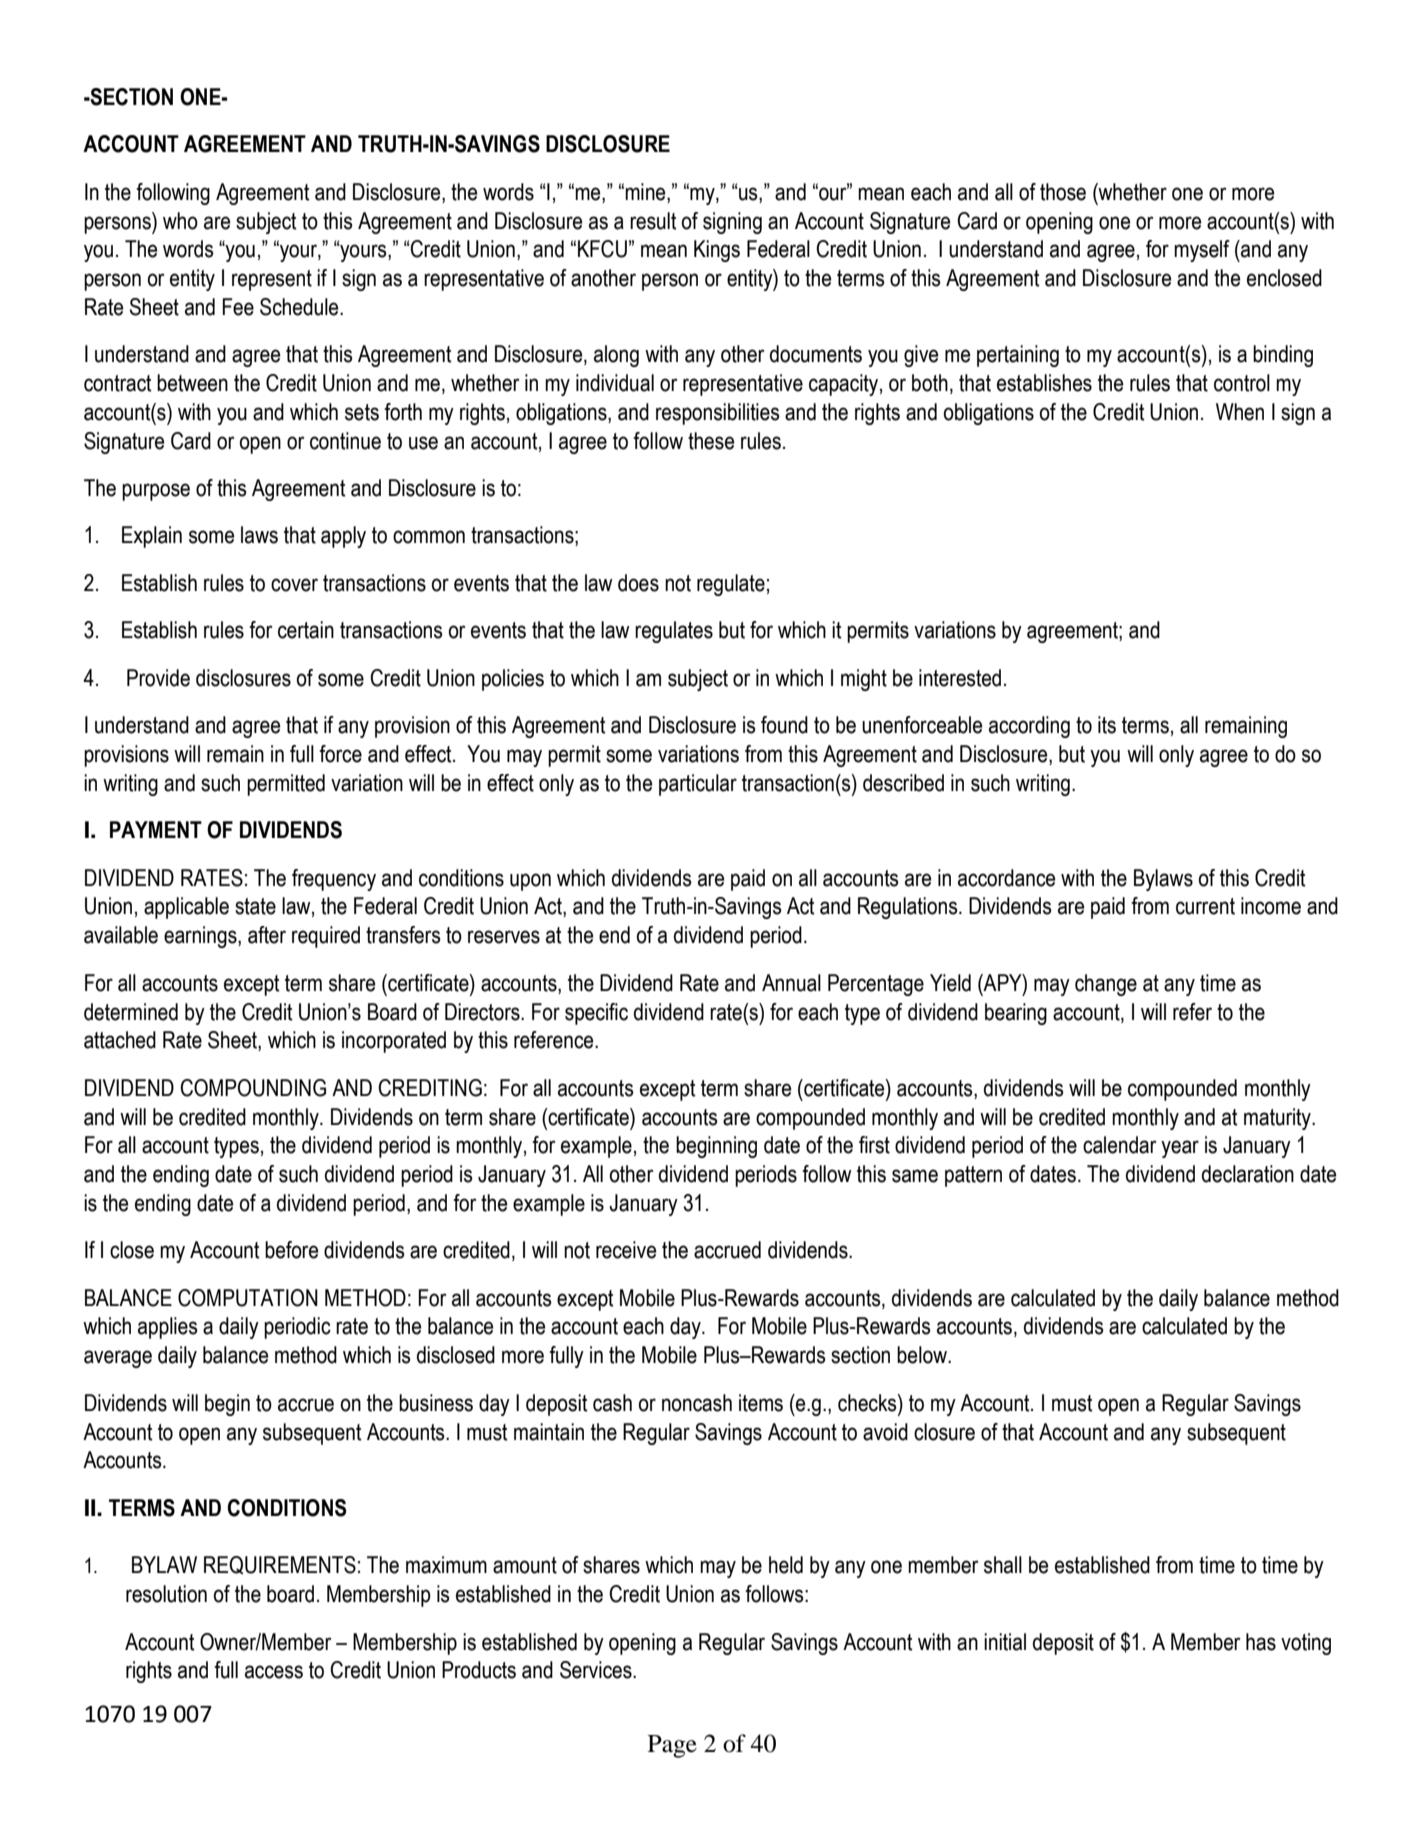 This document has height=1842, width=1424. Describe the element at coordinates (1261, 1642) in the document. I see `has` at that location.
